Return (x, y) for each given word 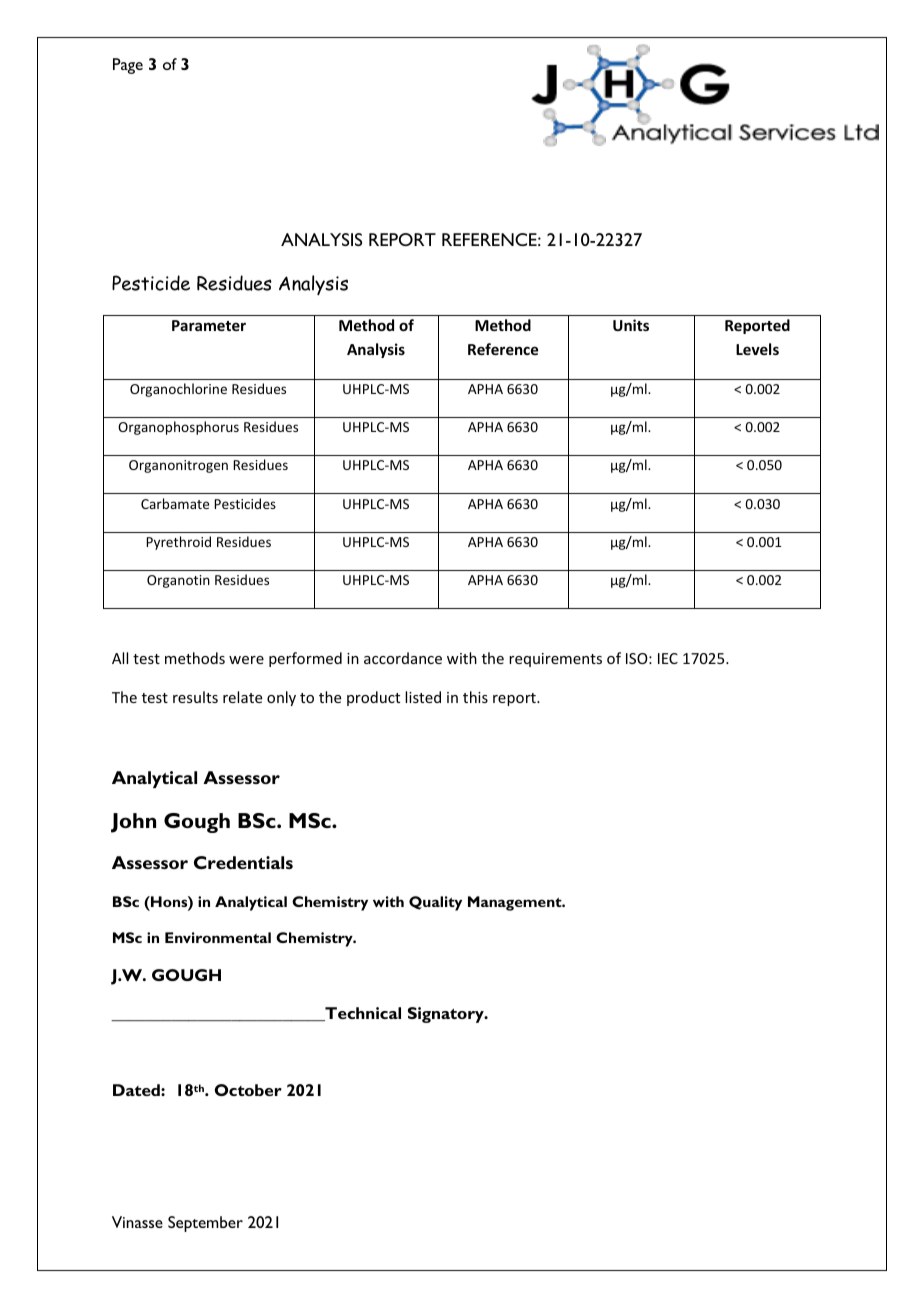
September (205, 1224)
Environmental (218, 937)
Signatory (447, 1015)
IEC (668, 658)
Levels (757, 349)
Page (128, 66)
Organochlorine (178, 390)
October (248, 1090)
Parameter (209, 325)
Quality (435, 903)
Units (631, 325)
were (246, 660)
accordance (403, 658)
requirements (555, 660)
